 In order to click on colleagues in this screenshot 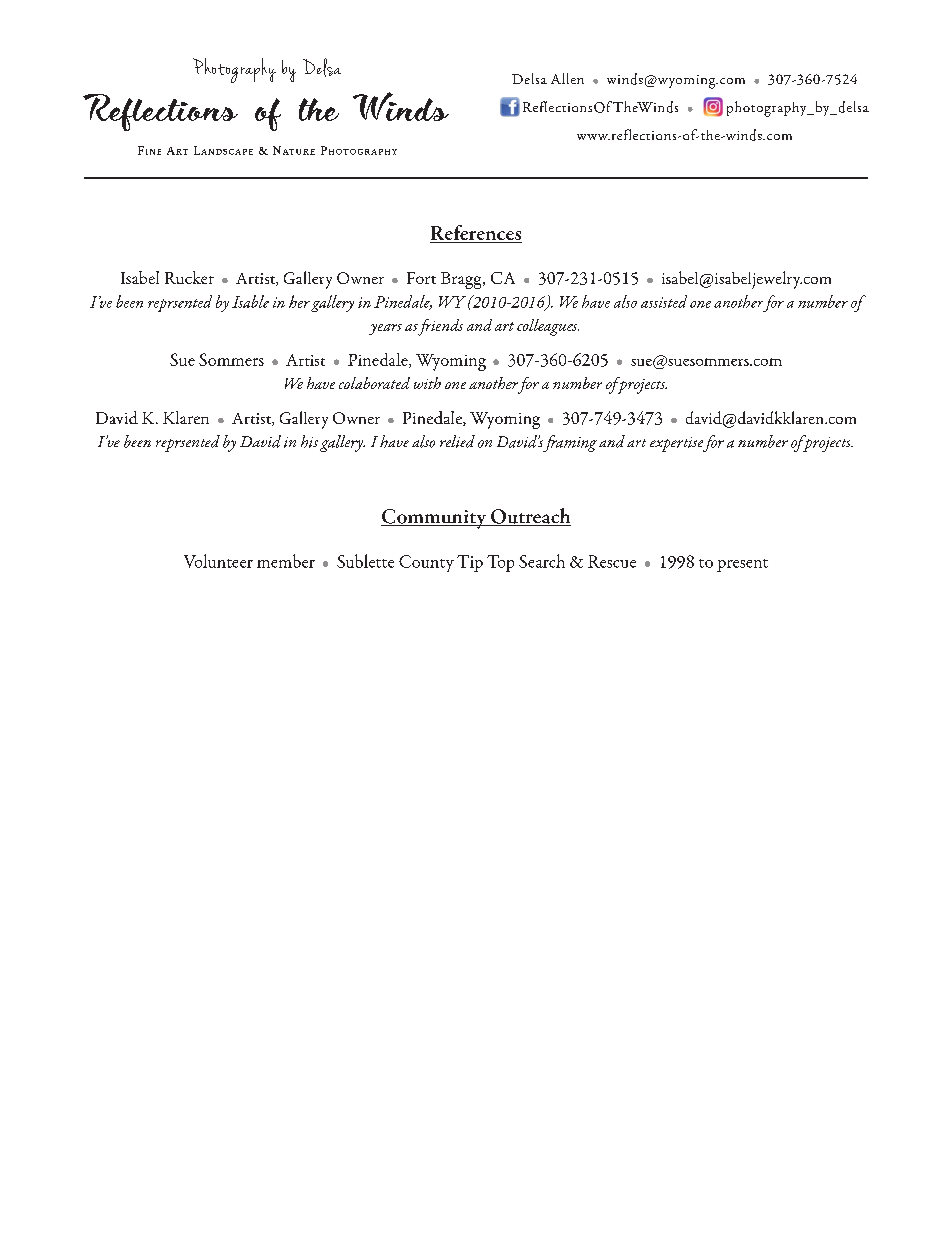, I will do `click(548, 327)`.
